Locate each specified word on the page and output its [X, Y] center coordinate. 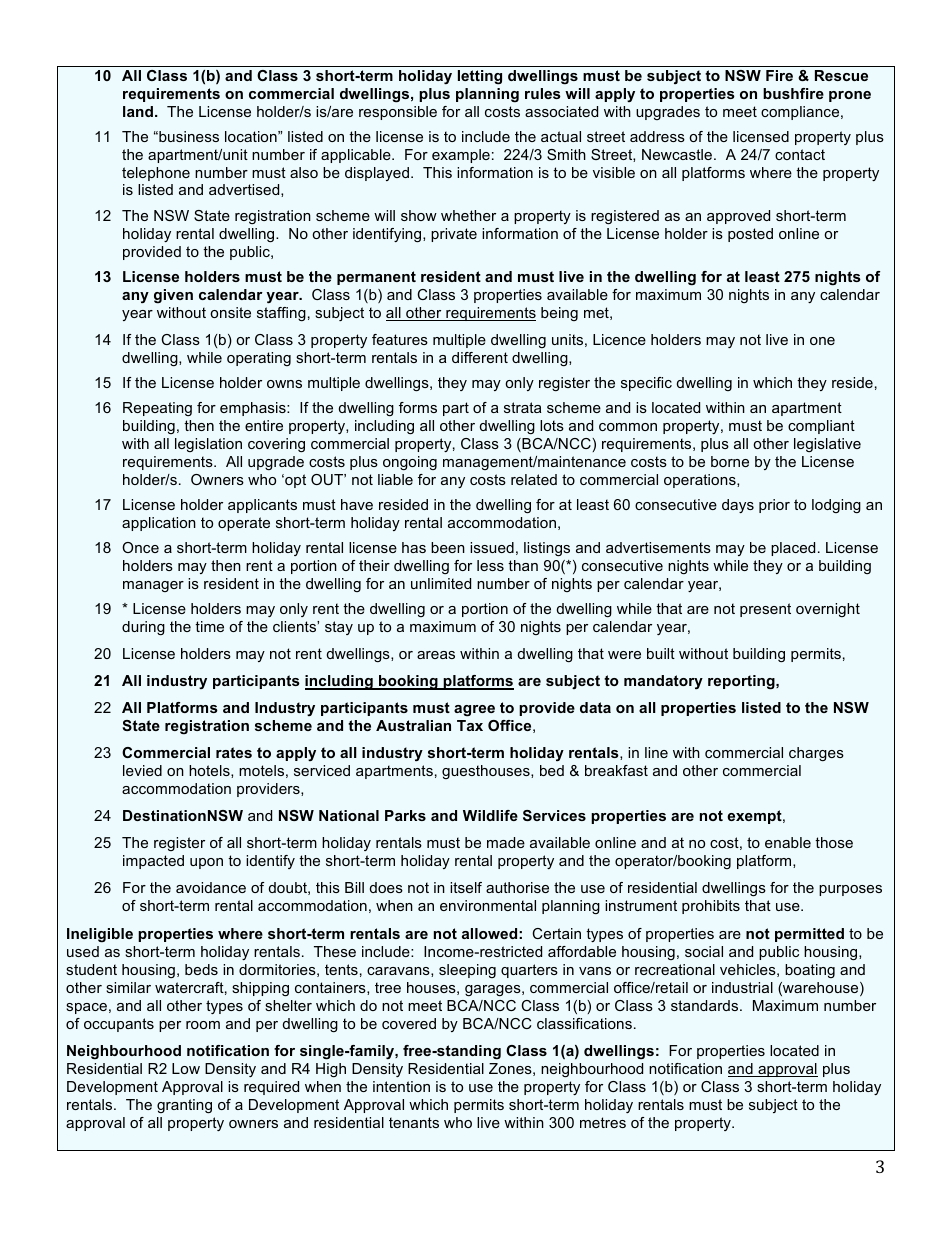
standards [706, 1005]
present [765, 610]
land [139, 111]
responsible [398, 113]
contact [800, 154]
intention [401, 1086]
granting [184, 1106]
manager [153, 586]
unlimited [441, 583]
